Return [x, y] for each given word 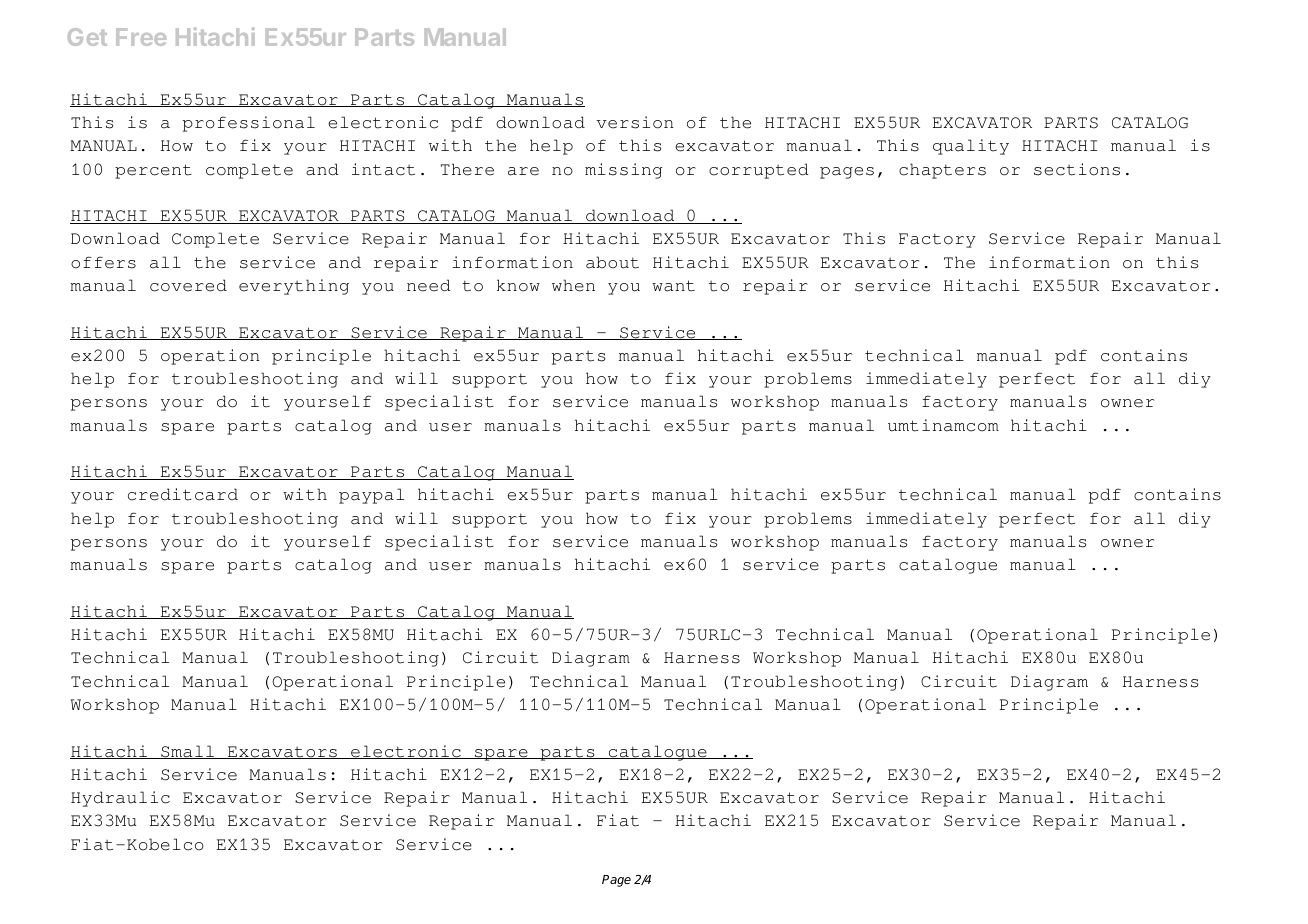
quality [971, 147]
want [673, 286]
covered [188, 285]
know [518, 285]
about [612, 262]
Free [141, 37]
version [634, 122]
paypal [371, 496]
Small [188, 752]
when [573, 285]
